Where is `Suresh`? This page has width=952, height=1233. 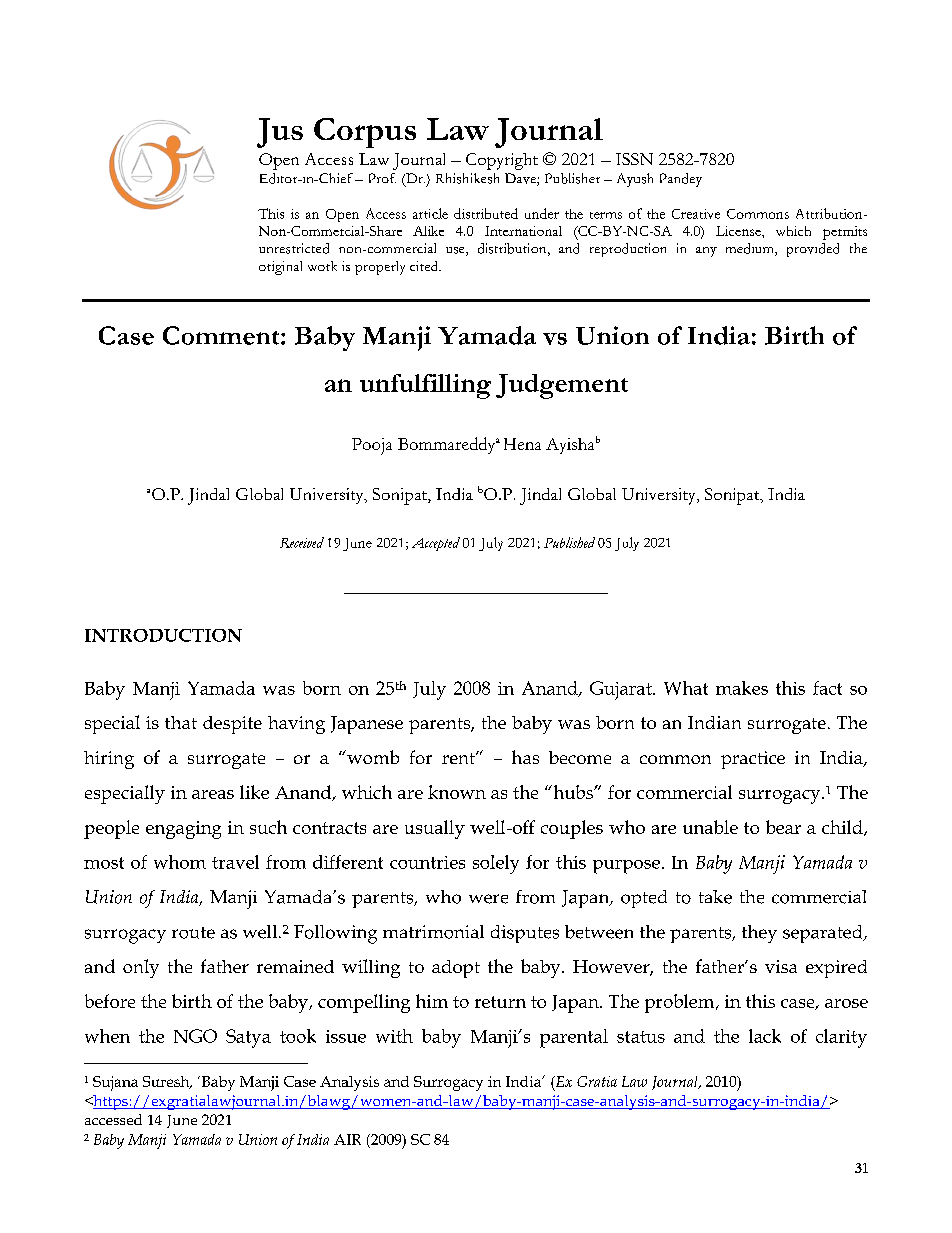
Suresh is located at coordinates (167, 1082).
